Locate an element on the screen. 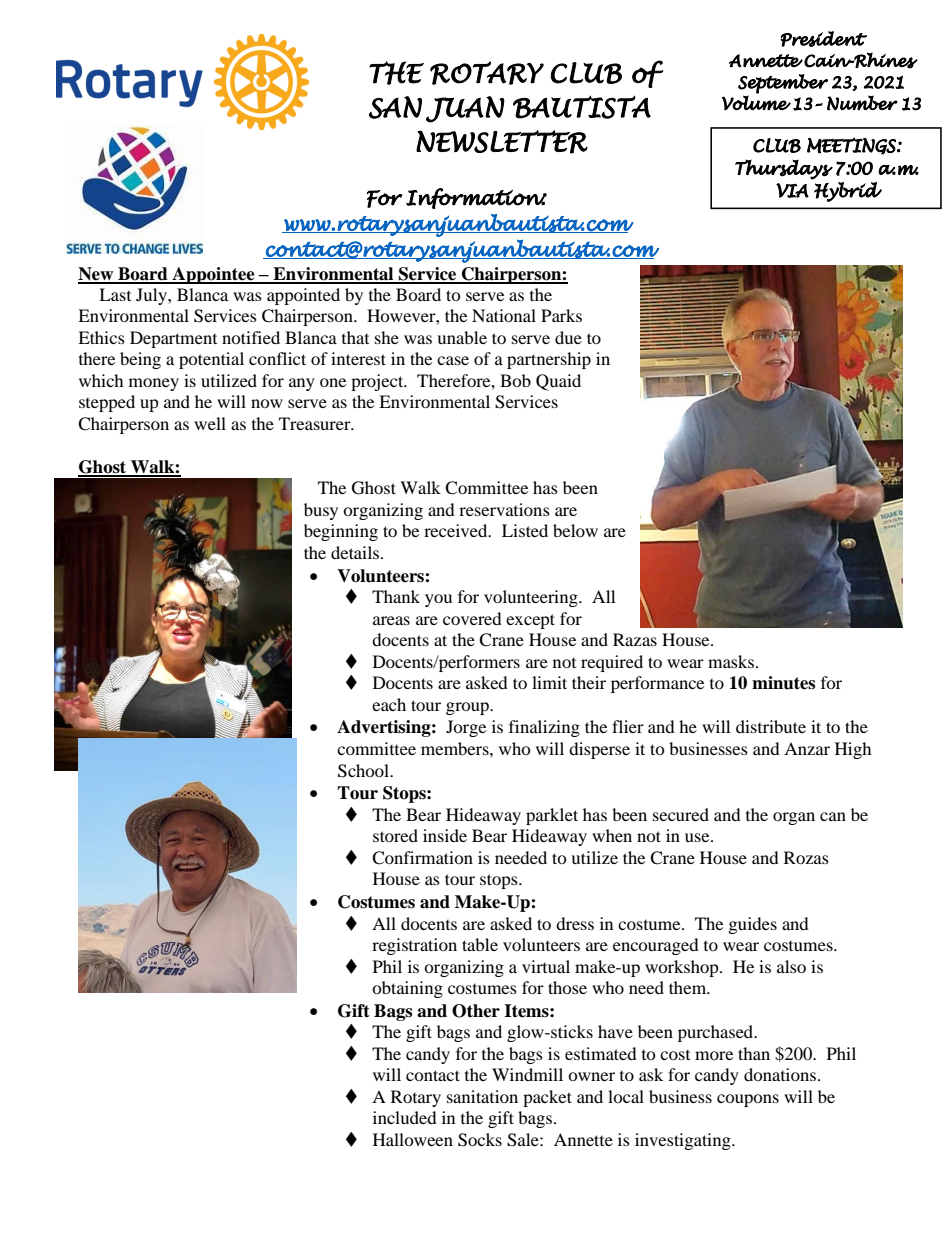  well is located at coordinates (210, 423).
